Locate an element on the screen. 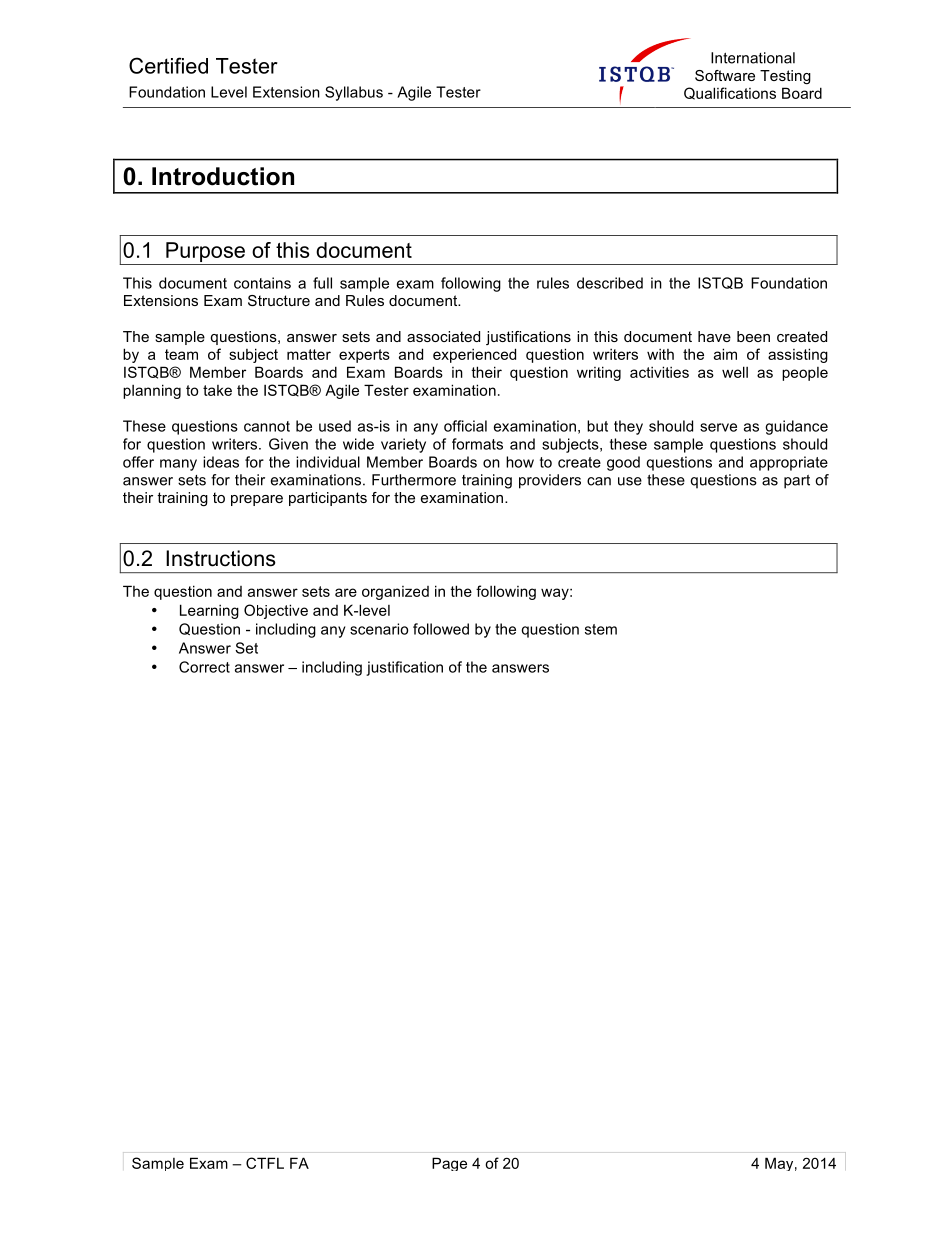 The width and height of the screenshot is (952, 1233). scenario is located at coordinates (379, 629).
